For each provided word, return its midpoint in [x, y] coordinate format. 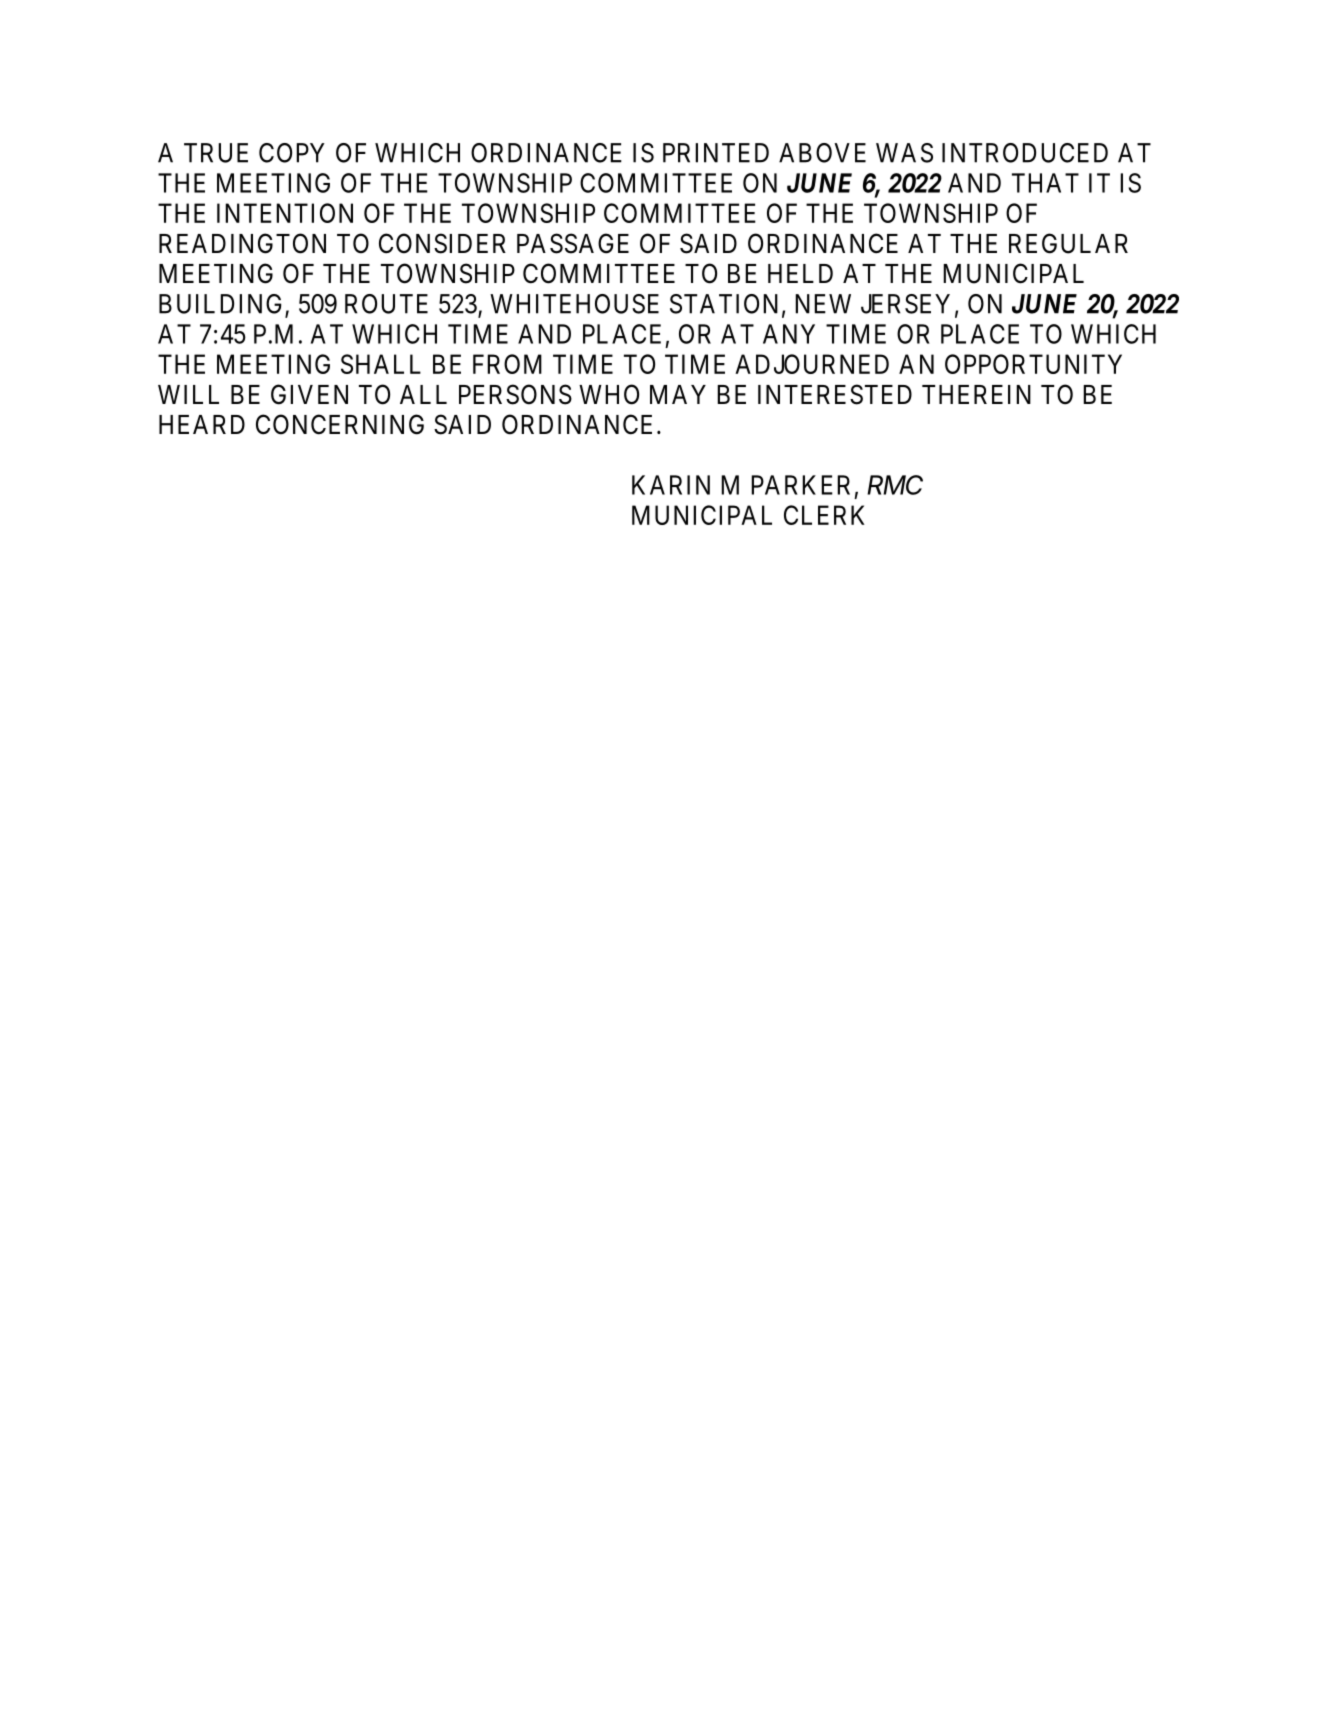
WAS [904, 153]
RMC [895, 485]
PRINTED [716, 153]
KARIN [671, 485]
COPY [292, 153]
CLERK [824, 515]
